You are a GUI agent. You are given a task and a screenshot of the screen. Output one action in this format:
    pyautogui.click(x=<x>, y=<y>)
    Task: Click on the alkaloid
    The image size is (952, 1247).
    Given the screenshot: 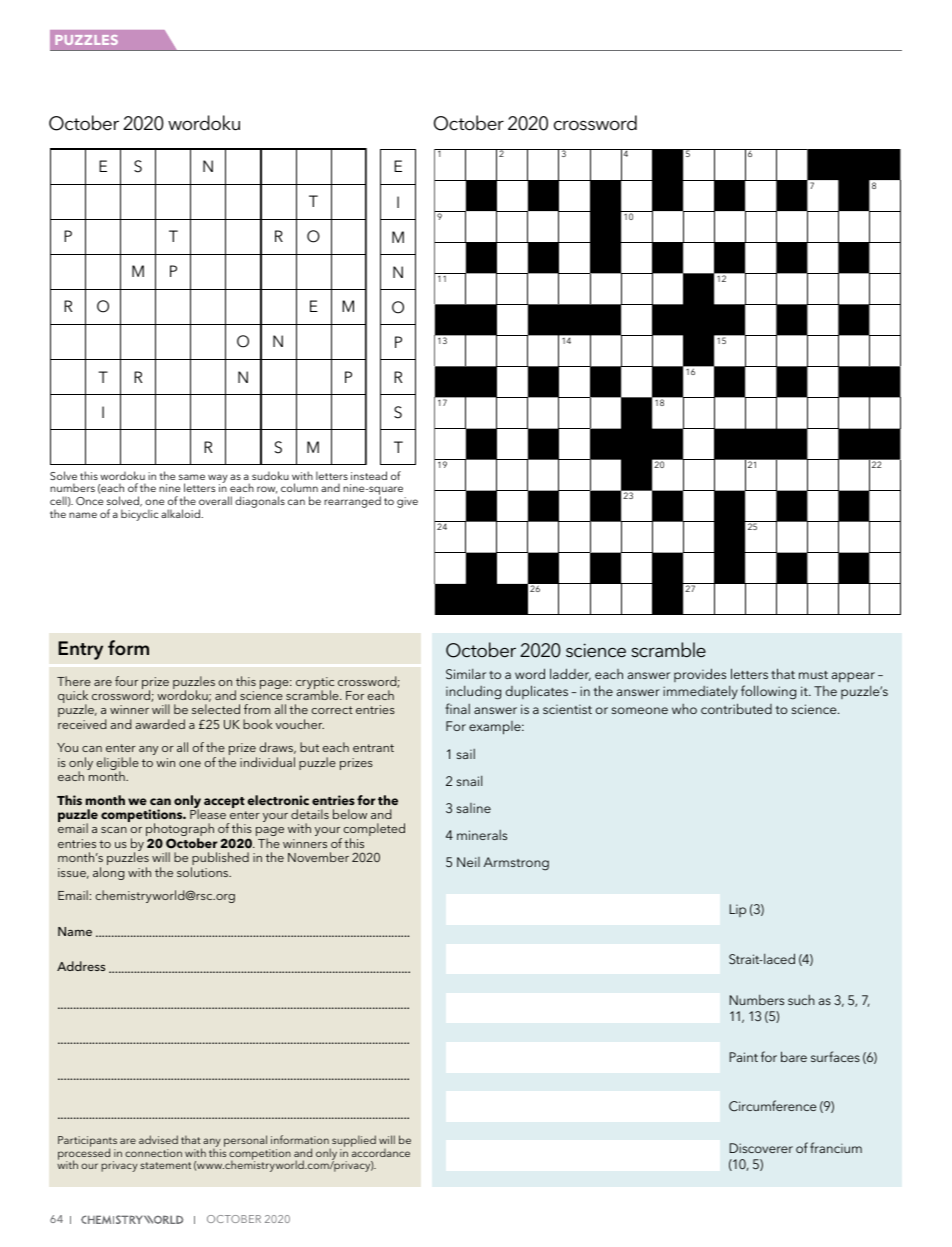 What is the action you would take?
    pyautogui.click(x=181, y=513)
